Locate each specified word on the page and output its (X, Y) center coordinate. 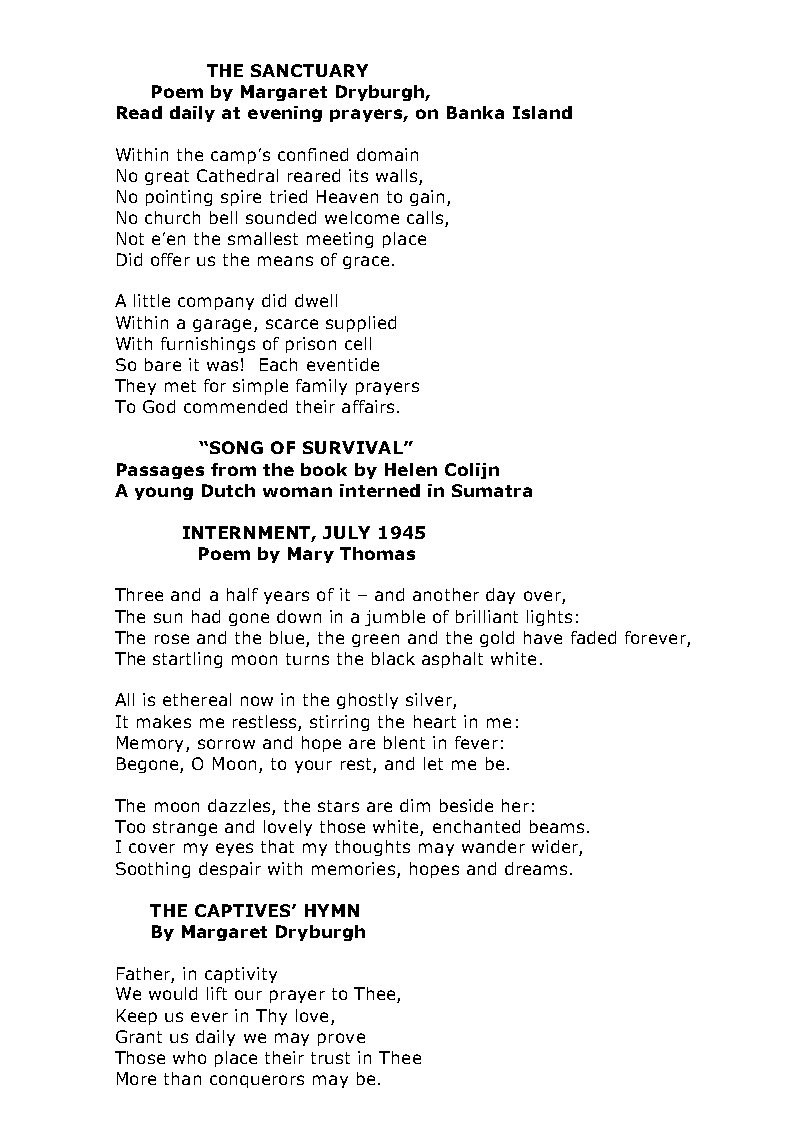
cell (358, 343)
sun (168, 618)
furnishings (208, 345)
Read (139, 112)
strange (185, 828)
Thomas (377, 553)
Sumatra (492, 490)
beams (557, 826)
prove (341, 1039)
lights (549, 618)
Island (542, 112)
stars (338, 806)
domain (387, 154)
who (189, 1057)
